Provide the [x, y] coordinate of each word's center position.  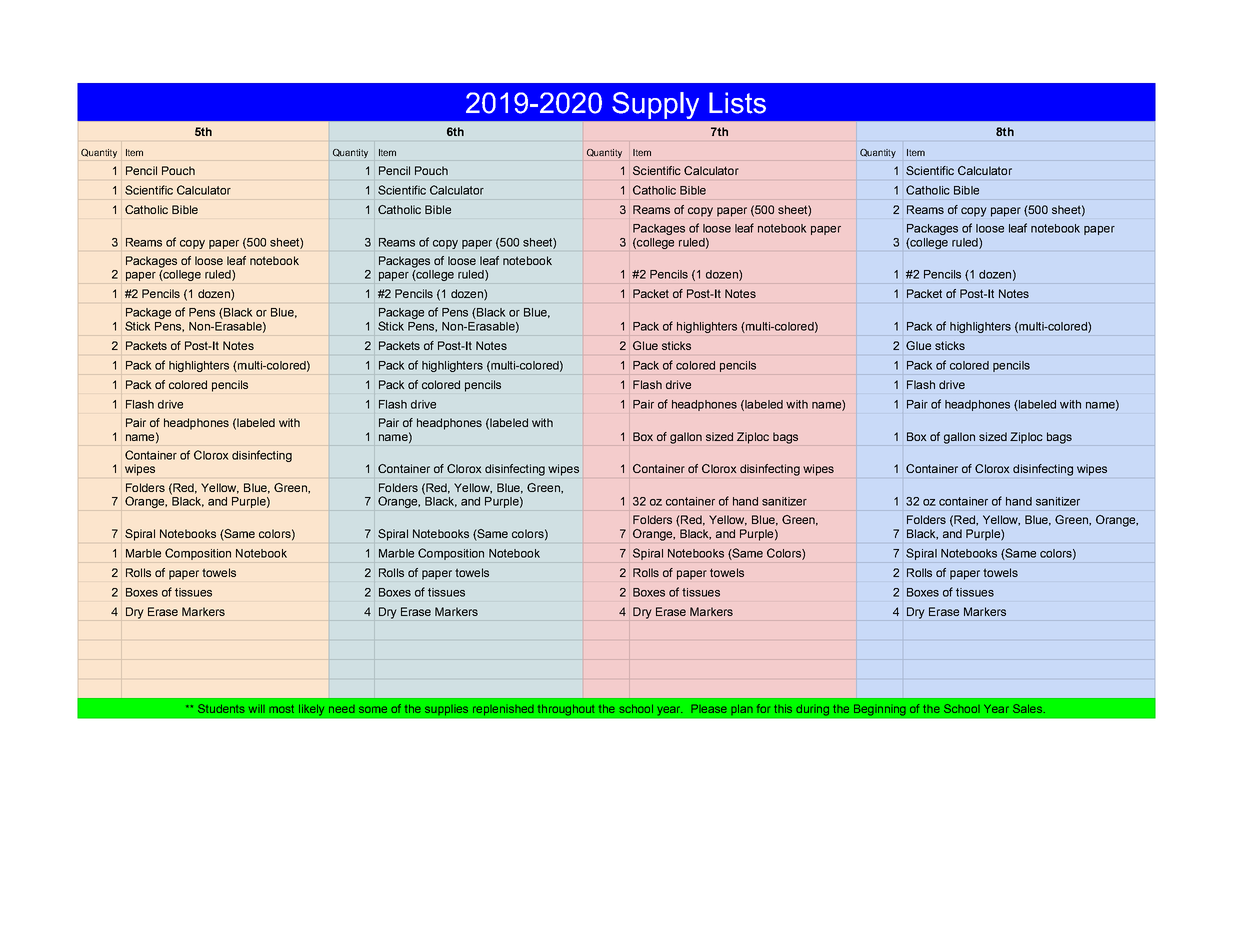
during [812, 710]
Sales [1027, 708]
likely [312, 710]
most [281, 709]
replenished [503, 710]
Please [709, 708]
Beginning [880, 710]
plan [742, 710]
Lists [737, 103]
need [342, 709]
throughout [566, 710]
